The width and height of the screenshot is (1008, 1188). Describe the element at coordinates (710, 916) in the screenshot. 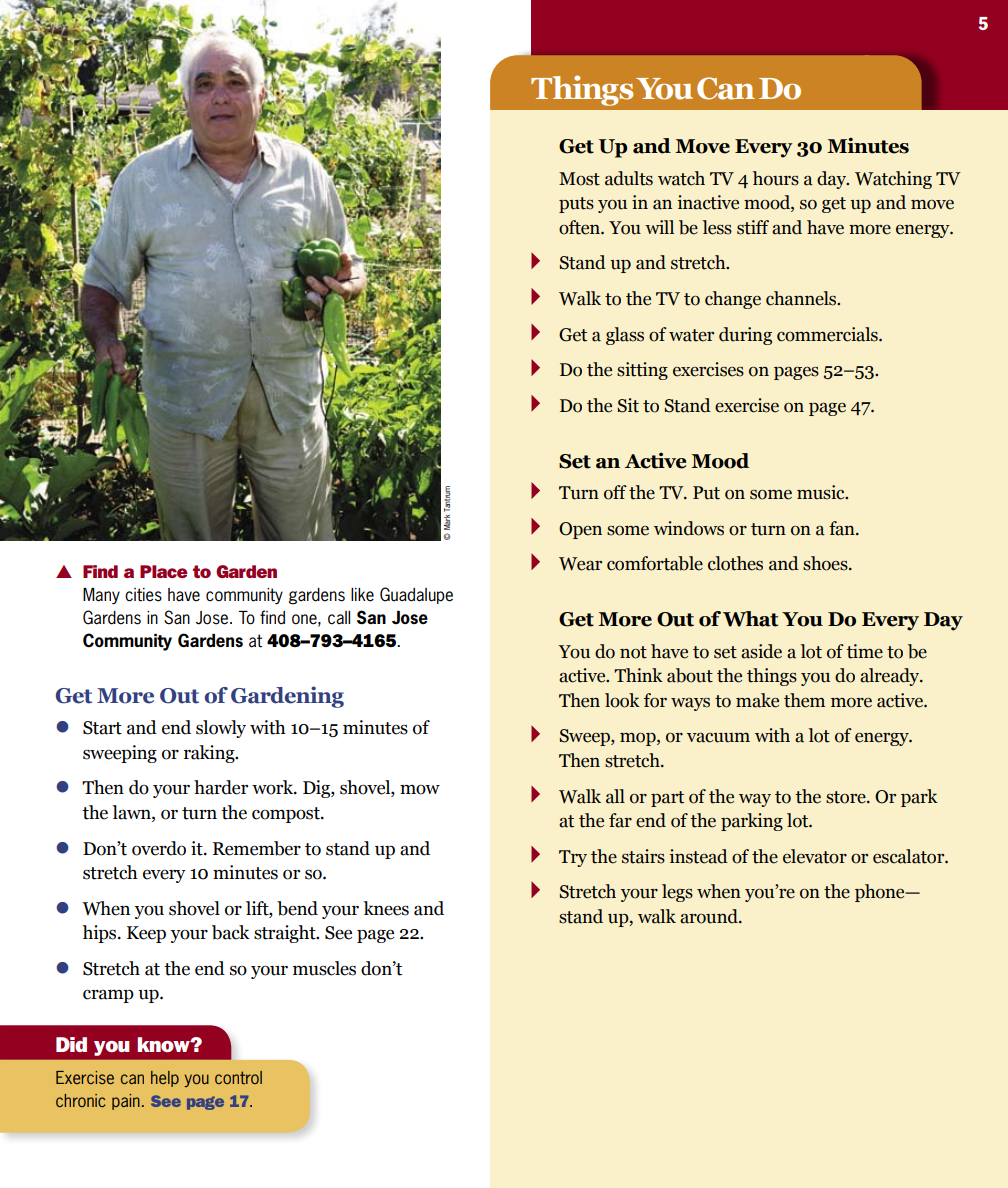

I see `around` at that location.
